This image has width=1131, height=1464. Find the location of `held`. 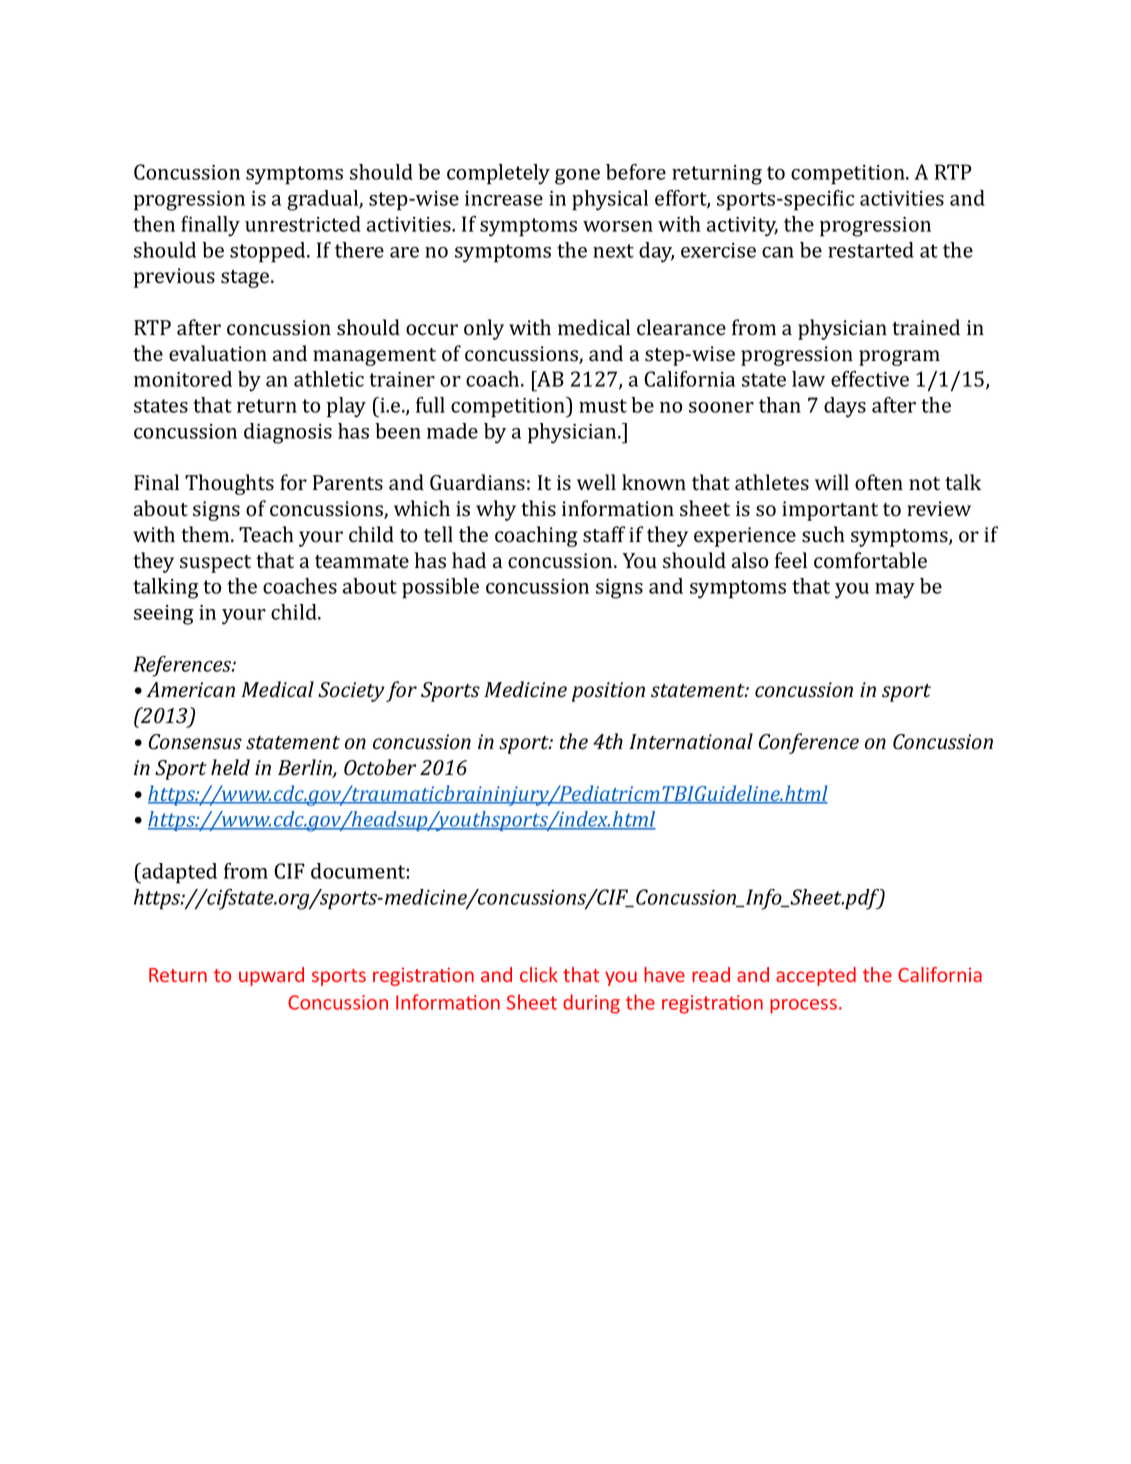

held is located at coordinates (230, 767).
